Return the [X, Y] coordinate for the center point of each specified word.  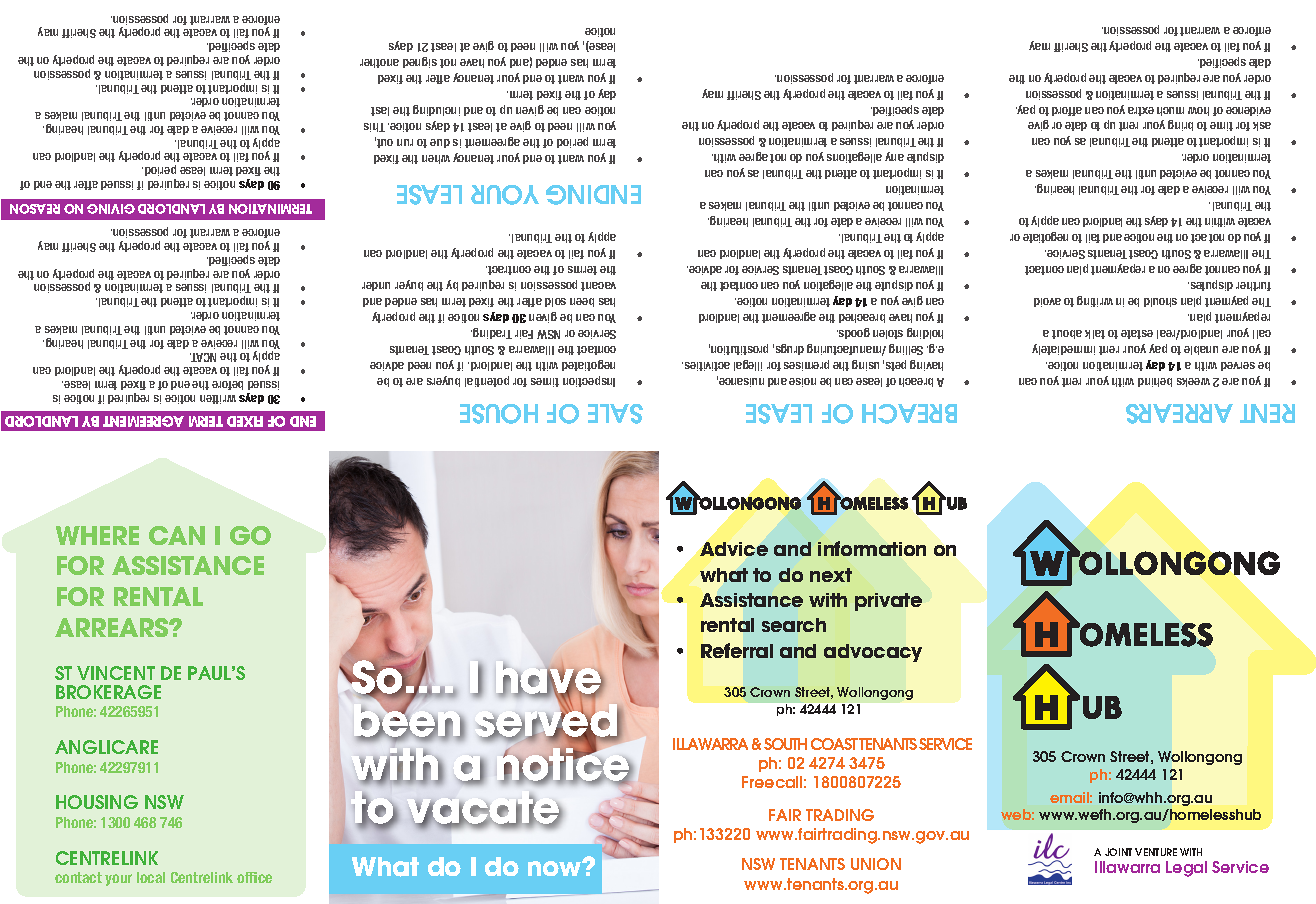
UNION [876, 864]
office [254, 877]
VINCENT [116, 673]
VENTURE [1156, 852]
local [151, 877]
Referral [737, 650]
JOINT [1118, 852]
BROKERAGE [108, 692]
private [888, 602]
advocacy [873, 653]
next [831, 575]
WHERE [97, 535]
